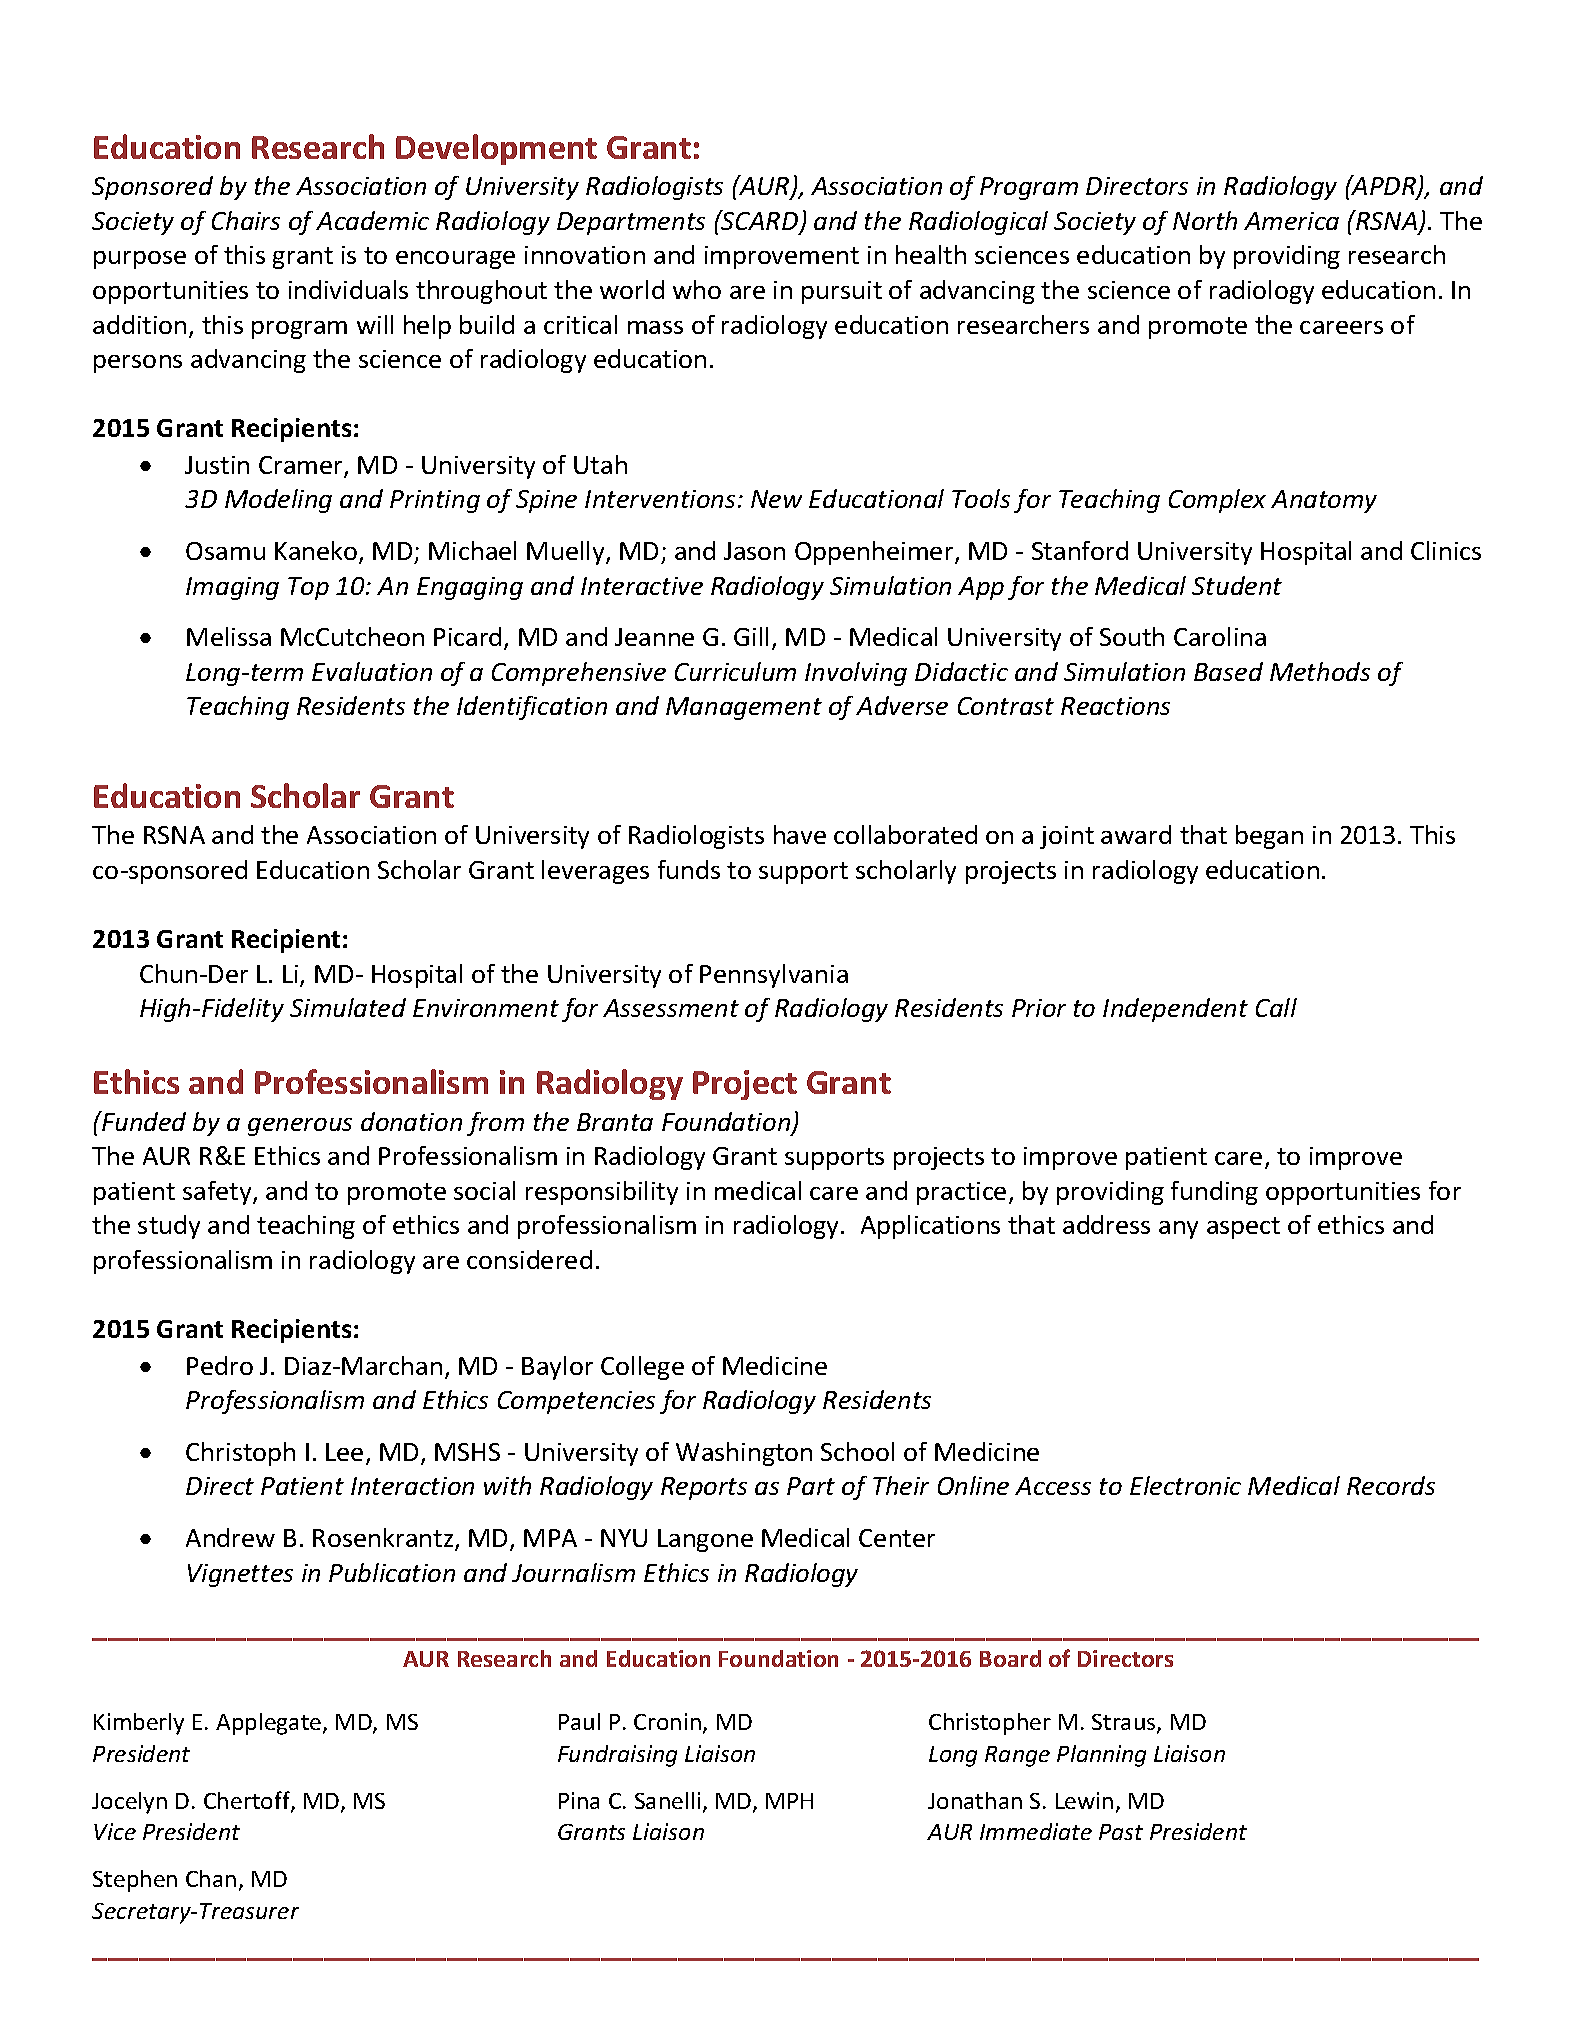 The image size is (1578, 2042). What do you see at coordinates (744, 708) in the document?
I see `Management` at bounding box center [744, 708].
